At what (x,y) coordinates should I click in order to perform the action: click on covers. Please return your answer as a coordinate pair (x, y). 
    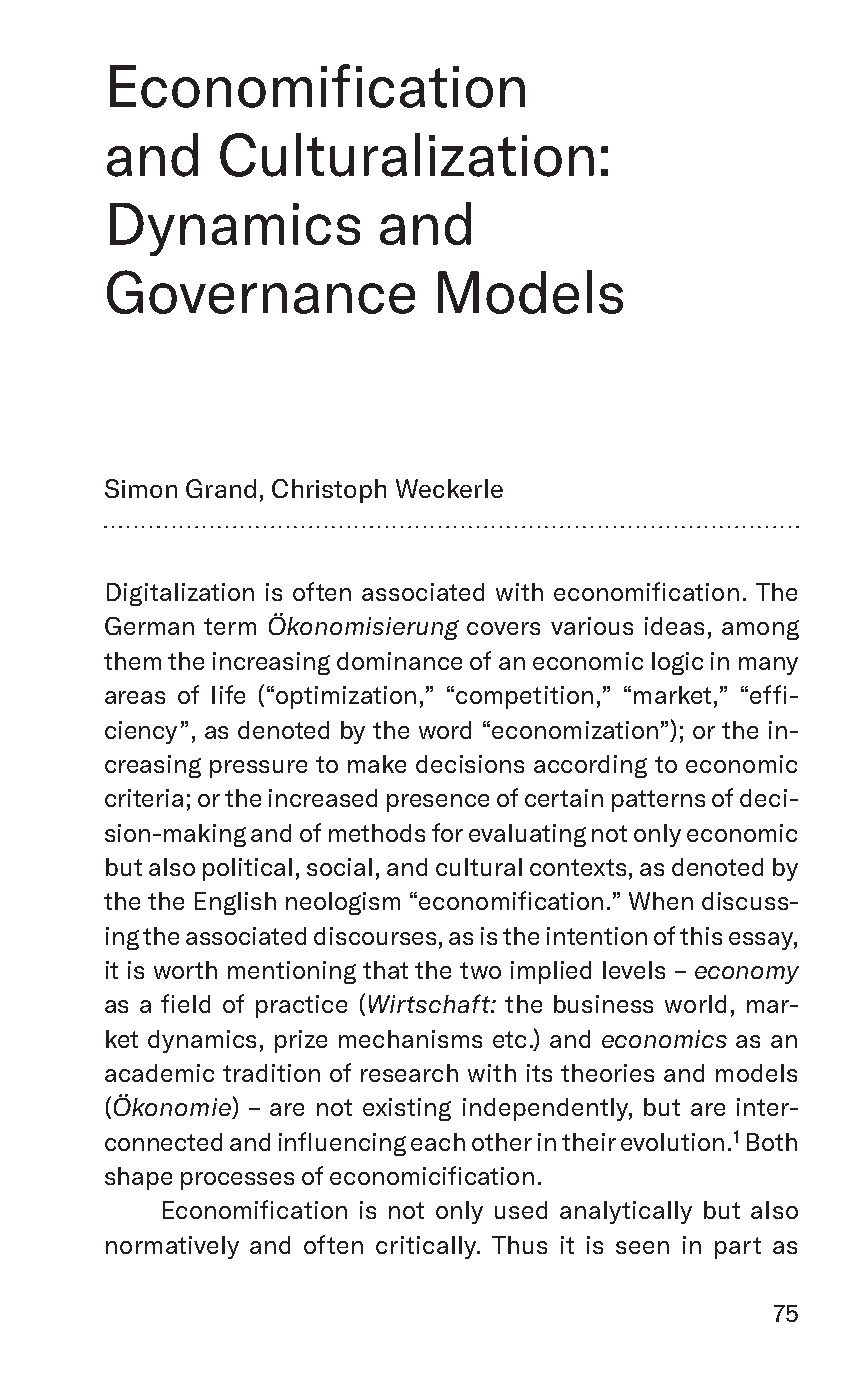
    Looking at the image, I should click on (503, 628).
